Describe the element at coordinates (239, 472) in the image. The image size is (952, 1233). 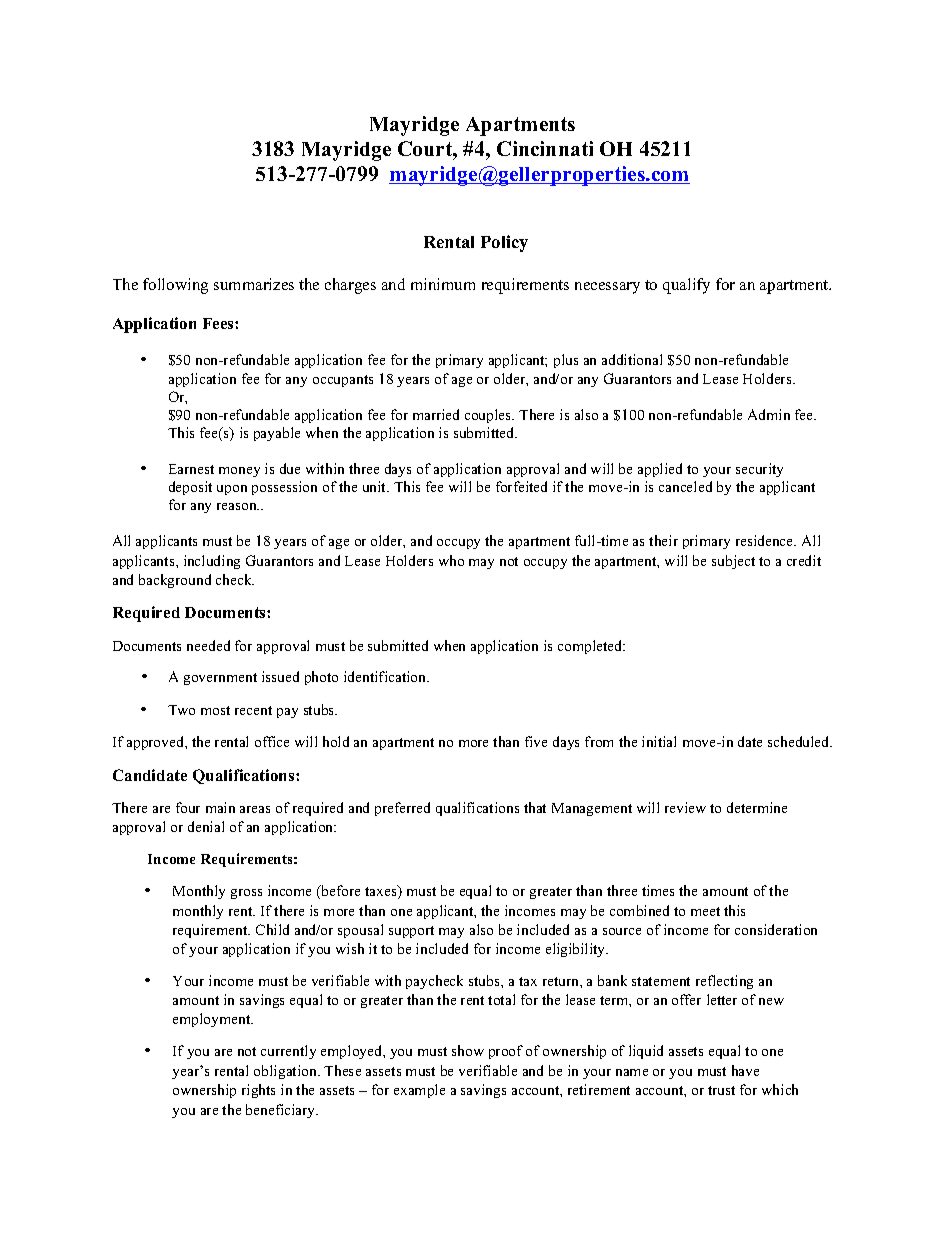
I see `money` at that location.
